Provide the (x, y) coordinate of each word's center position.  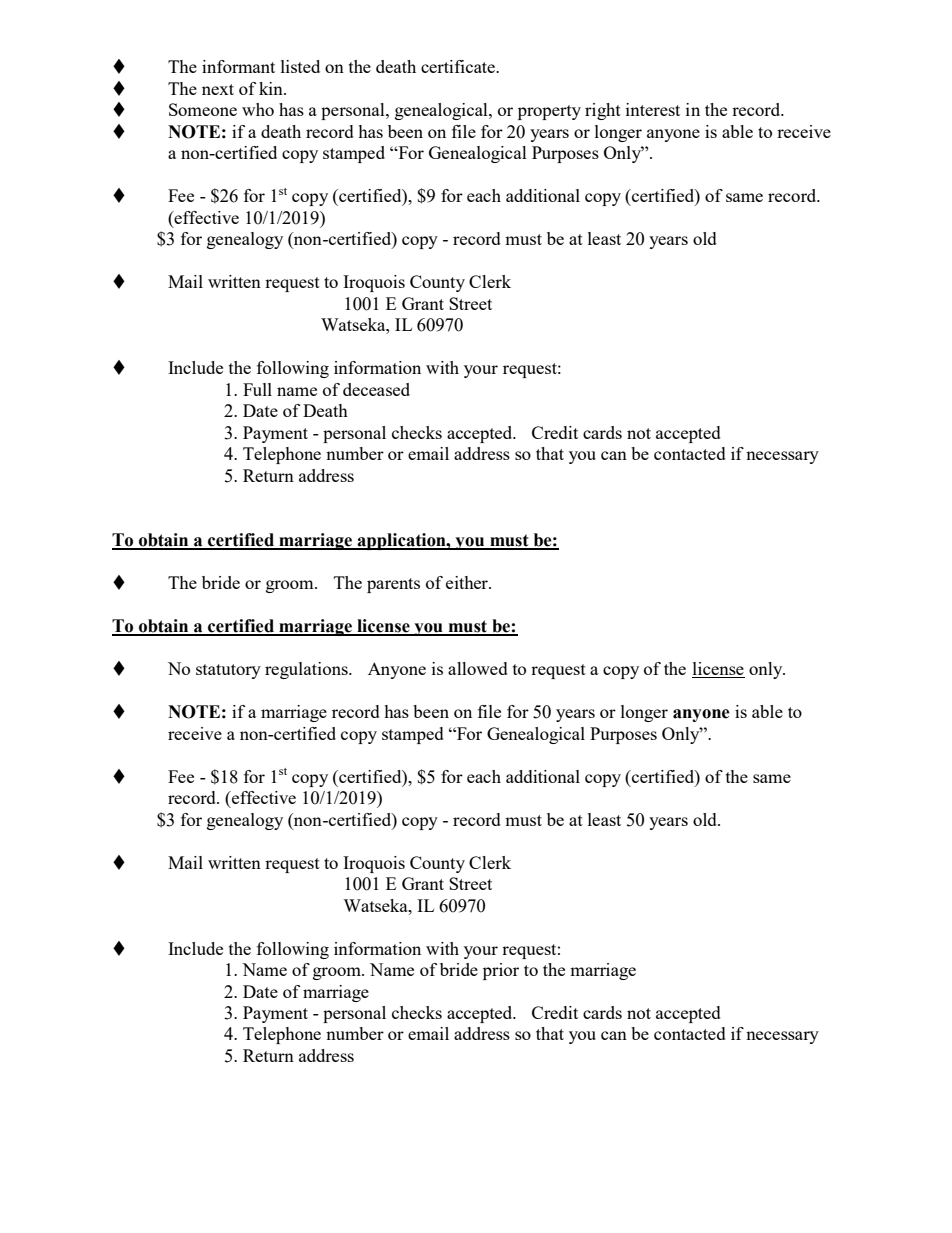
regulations (307, 670)
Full (257, 389)
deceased (376, 389)
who (258, 109)
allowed (478, 668)
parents (393, 585)
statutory (228, 671)
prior (501, 971)
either (468, 582)
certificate (459, 66)
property (549, 112)
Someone (203, 109)
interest (653, 109)
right (603, 111)
